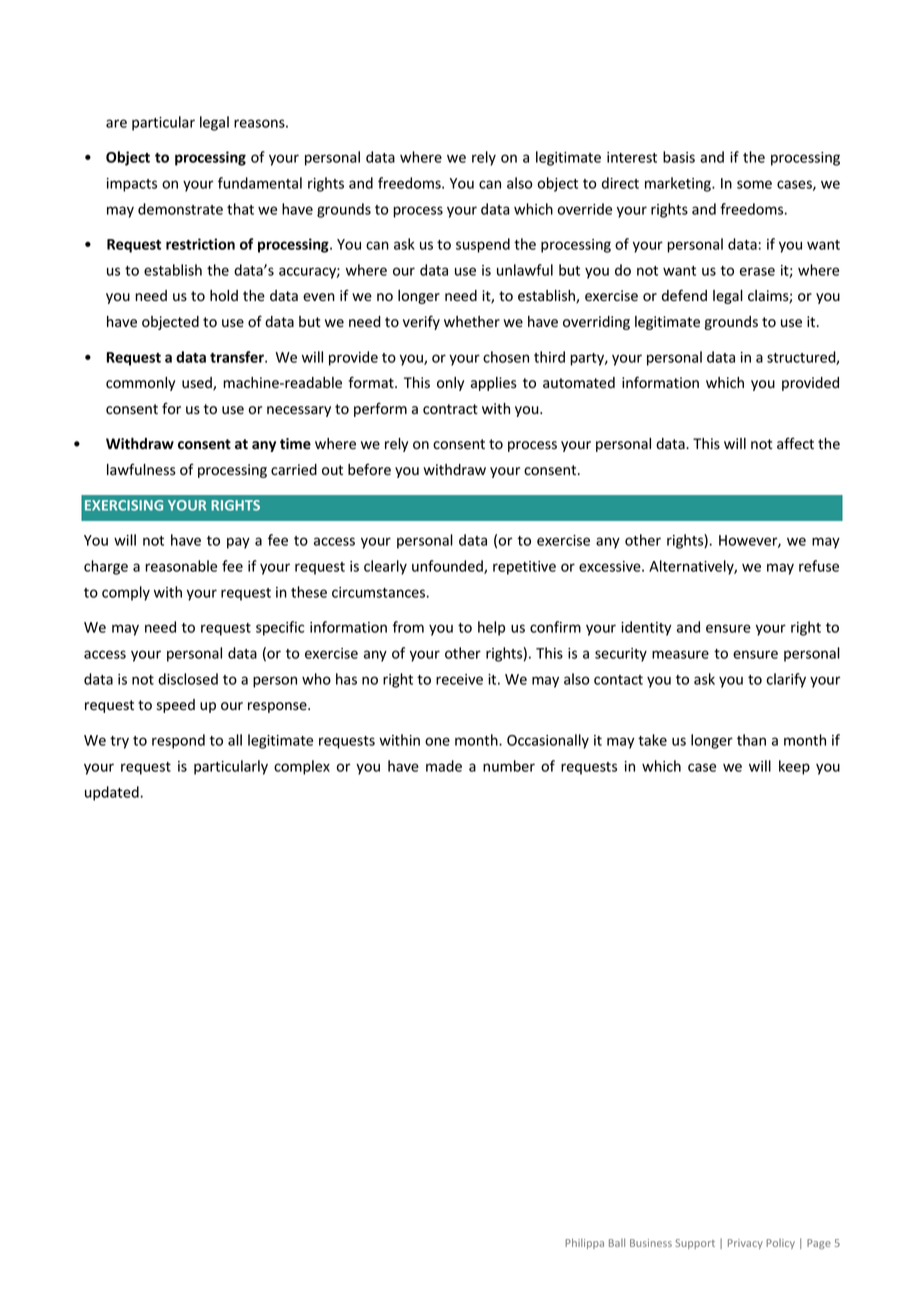  Describe the element at coordinates (584, 1243) in the screenshot. I see `Philippa` at that location.
